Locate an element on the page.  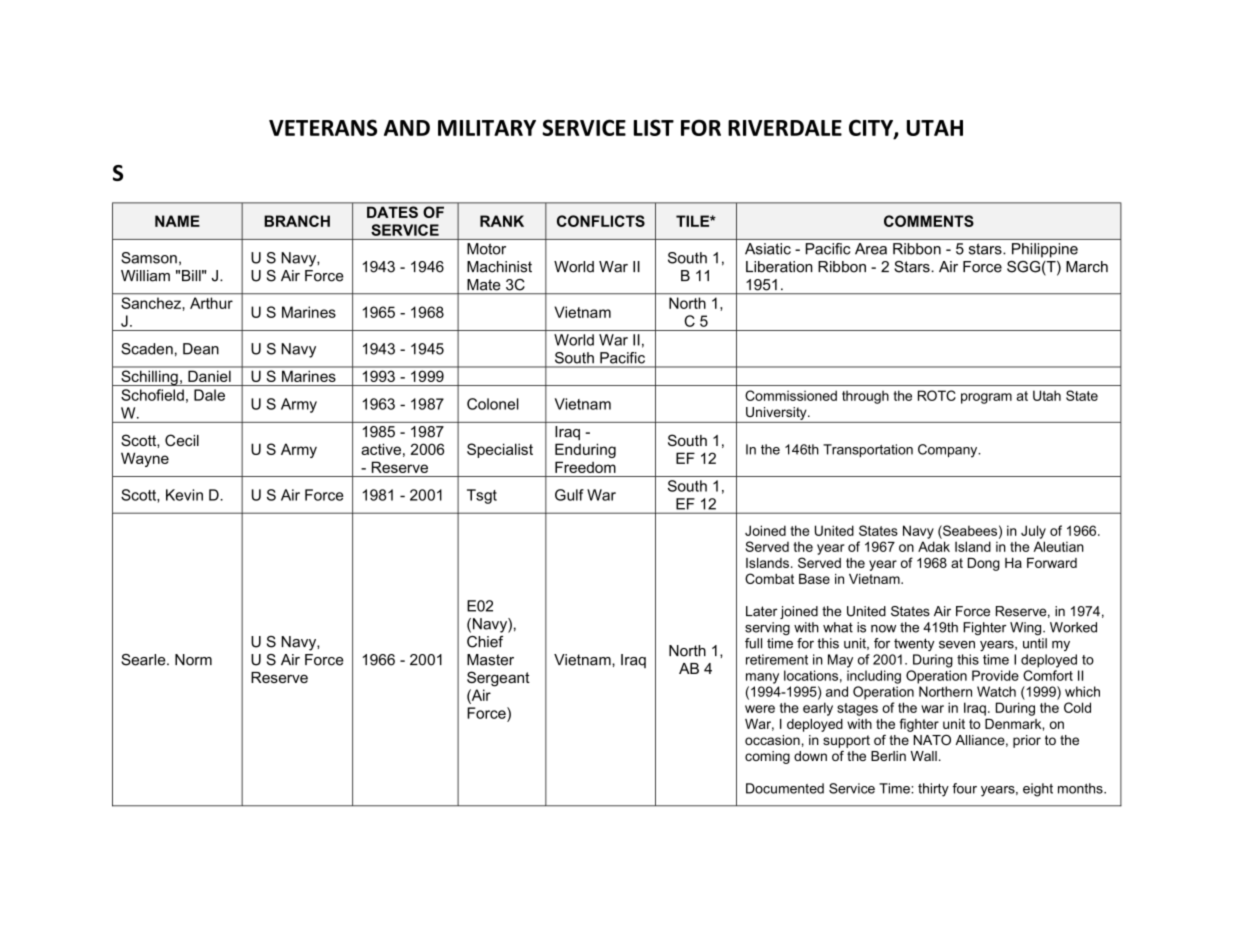
Mate is located at coordinates (483, 285).
